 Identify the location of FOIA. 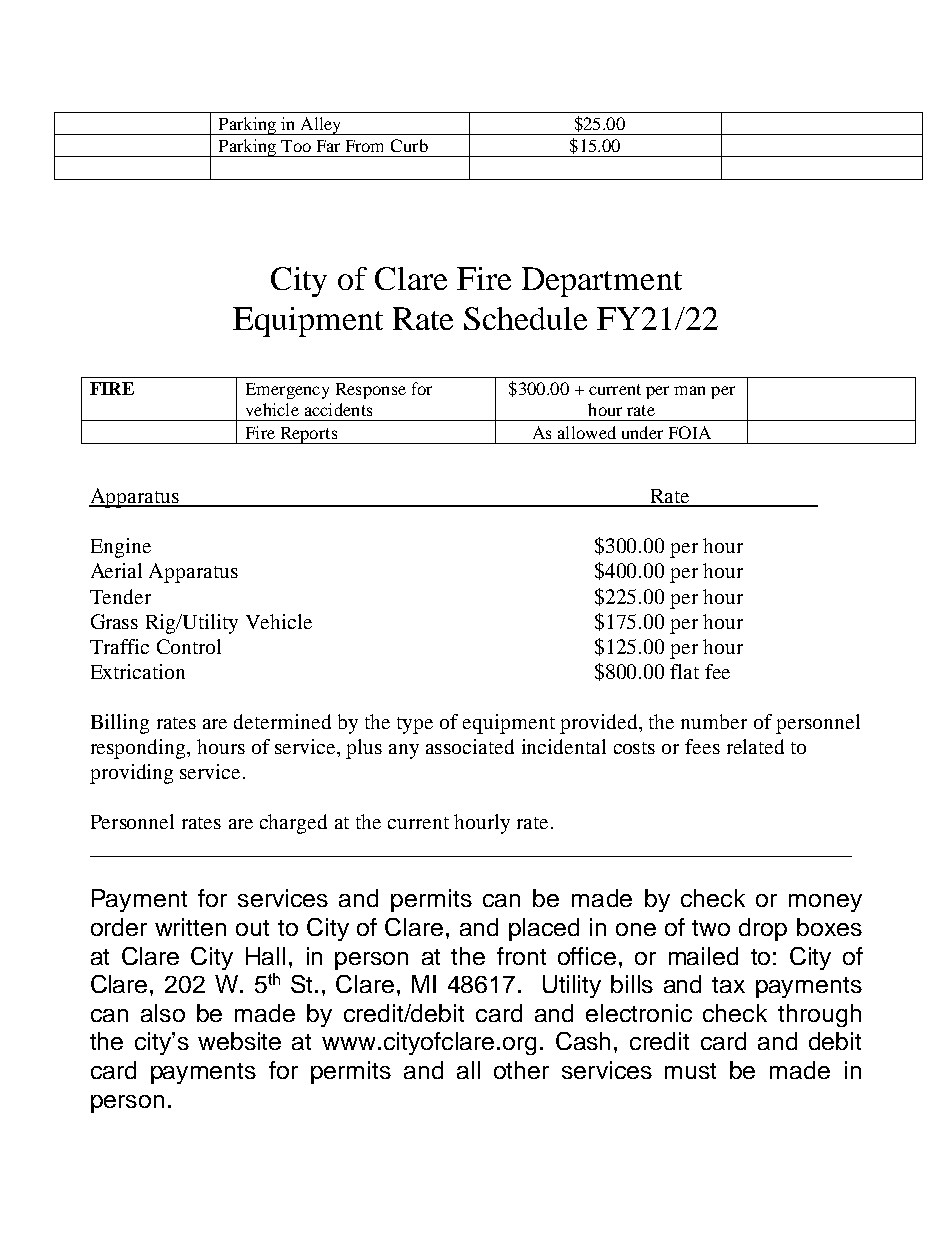
(690, 432).
